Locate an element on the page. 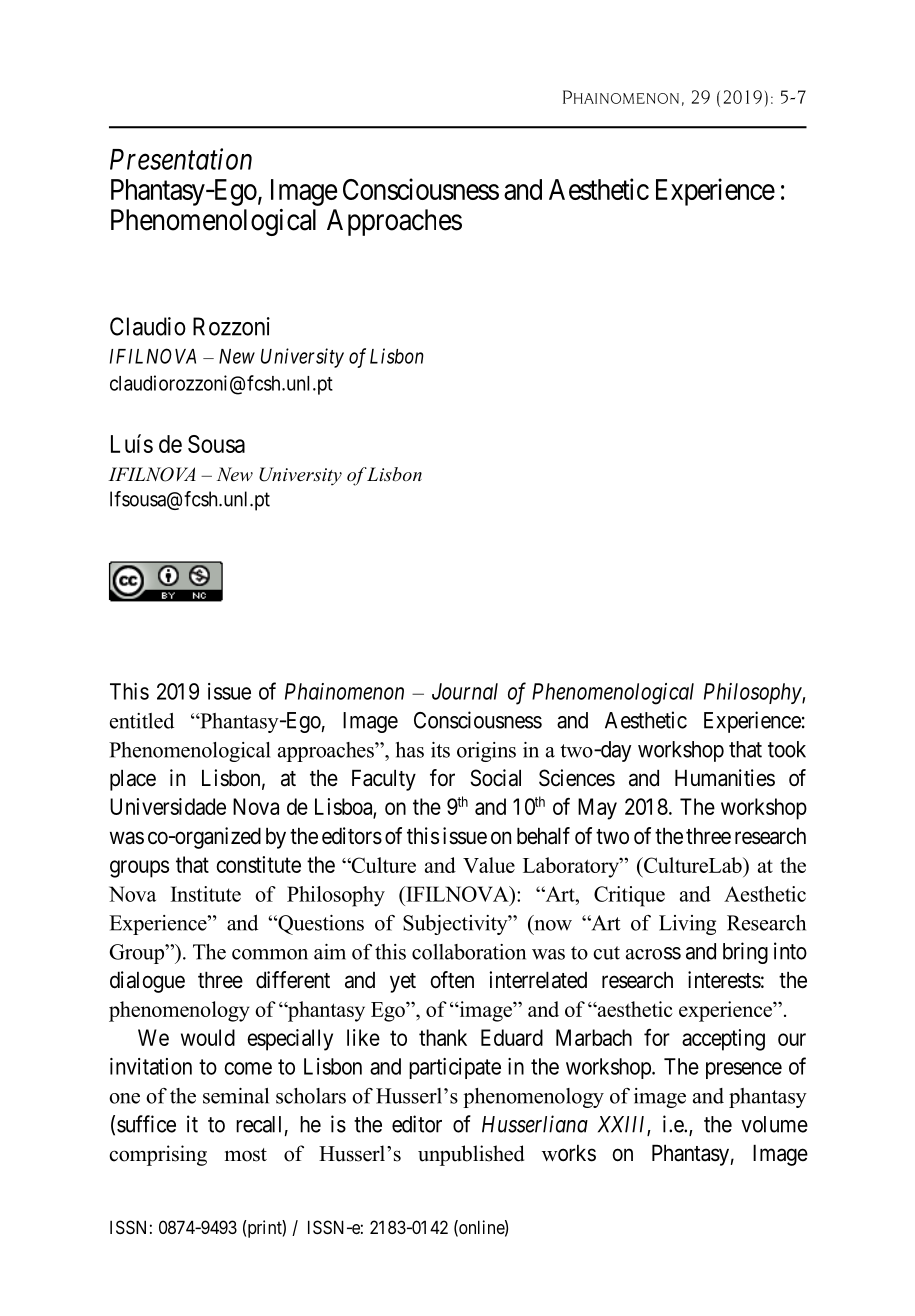  took is located at coordinates (787, 749).
